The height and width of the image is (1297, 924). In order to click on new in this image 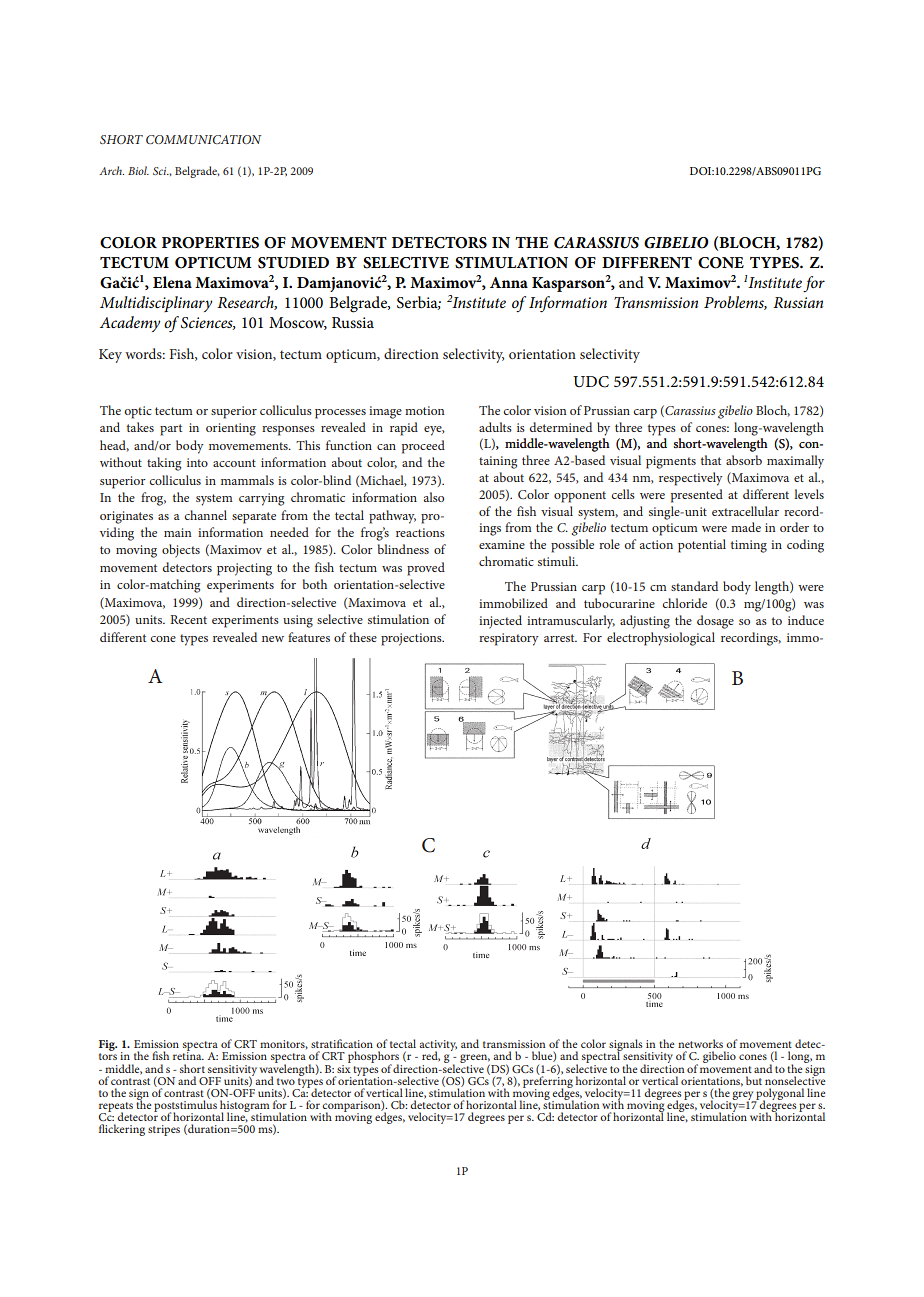, I will do `click(273, 639)`.
